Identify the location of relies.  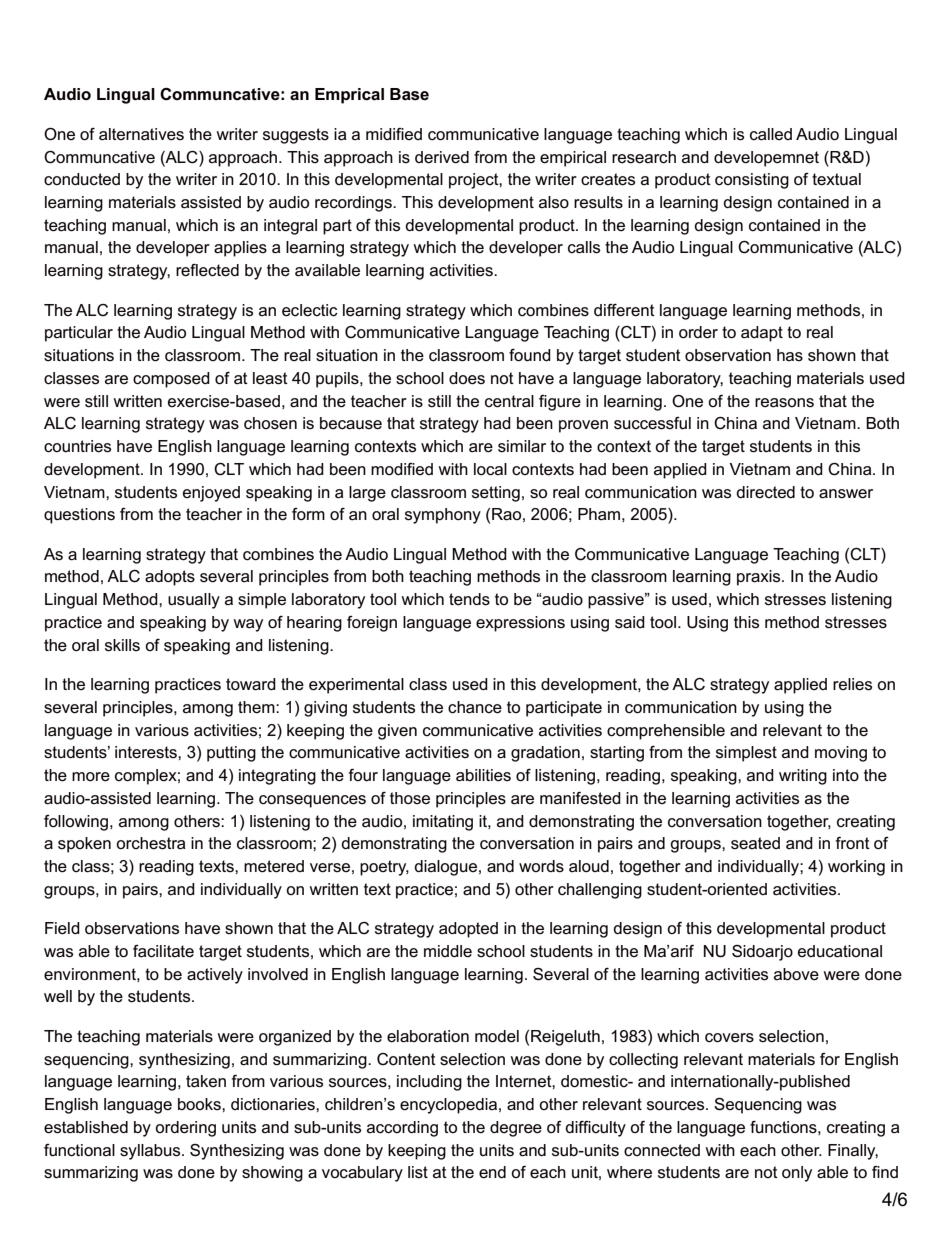
(852, 684).
